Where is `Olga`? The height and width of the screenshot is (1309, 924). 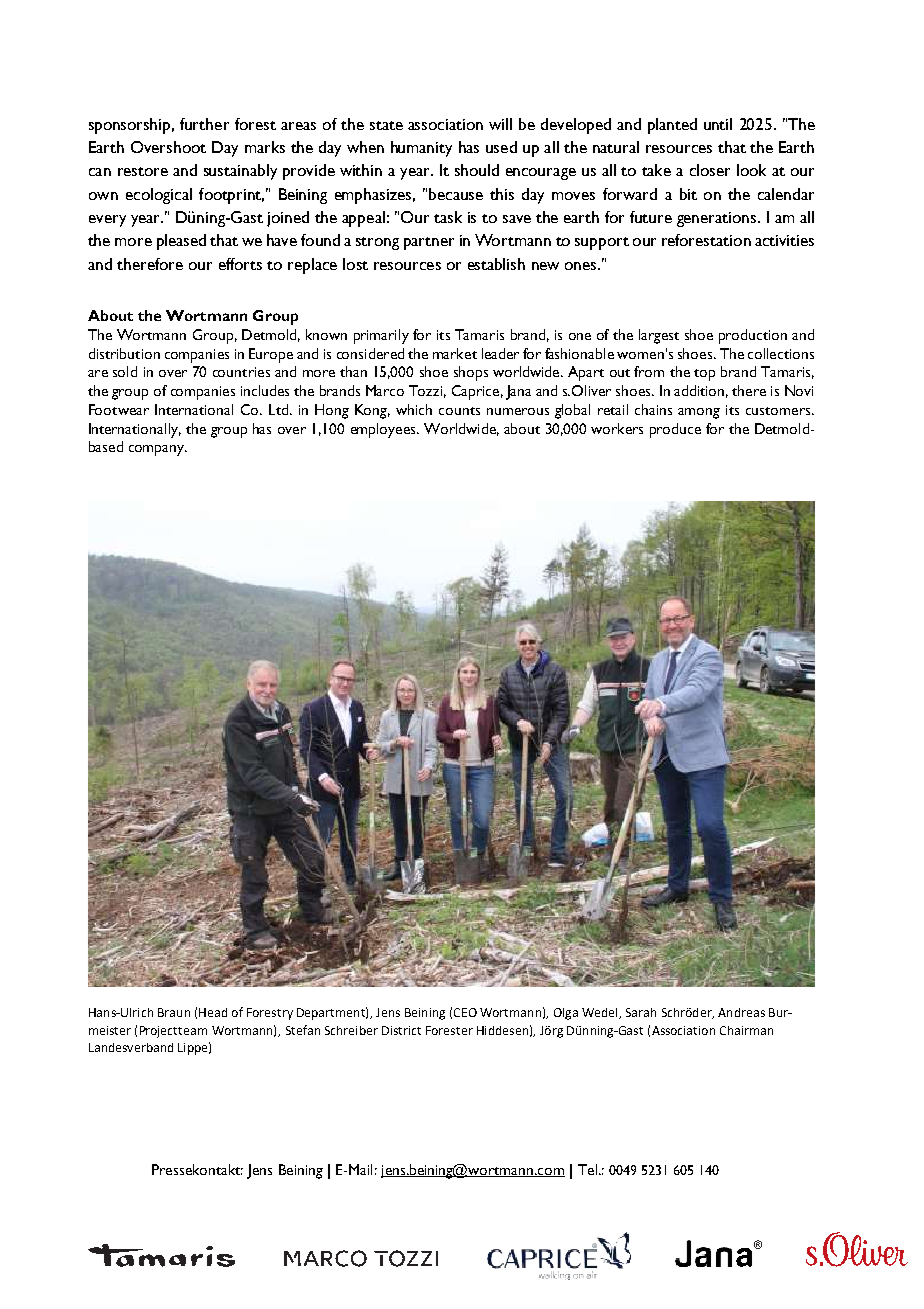
Olga is located at coordinates (566, 1014).
